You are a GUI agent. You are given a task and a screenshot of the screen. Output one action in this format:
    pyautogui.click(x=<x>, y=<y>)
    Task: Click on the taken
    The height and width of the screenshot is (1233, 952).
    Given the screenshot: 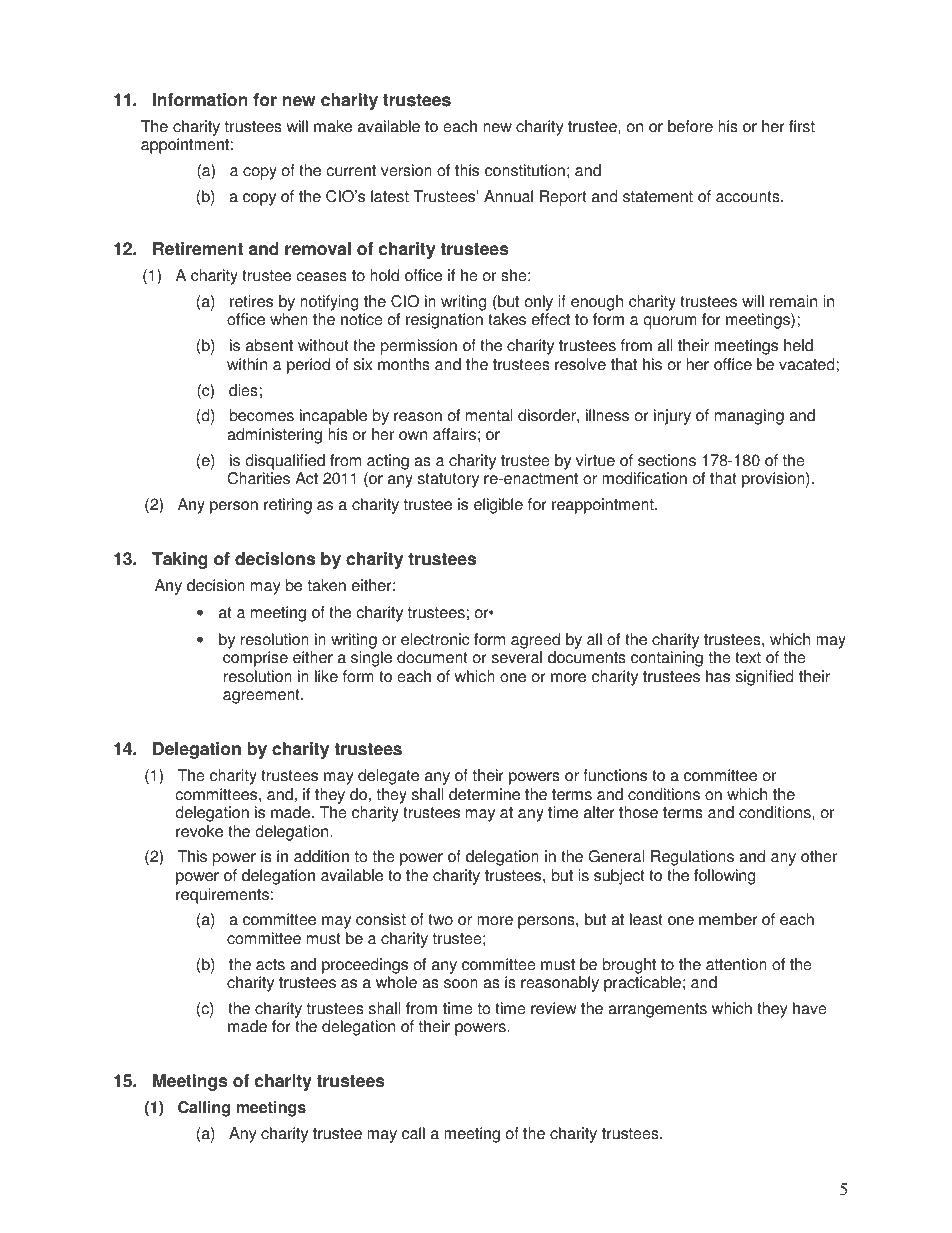 What is the action you would take?
    pyautogui.click(x=327, y=585)
